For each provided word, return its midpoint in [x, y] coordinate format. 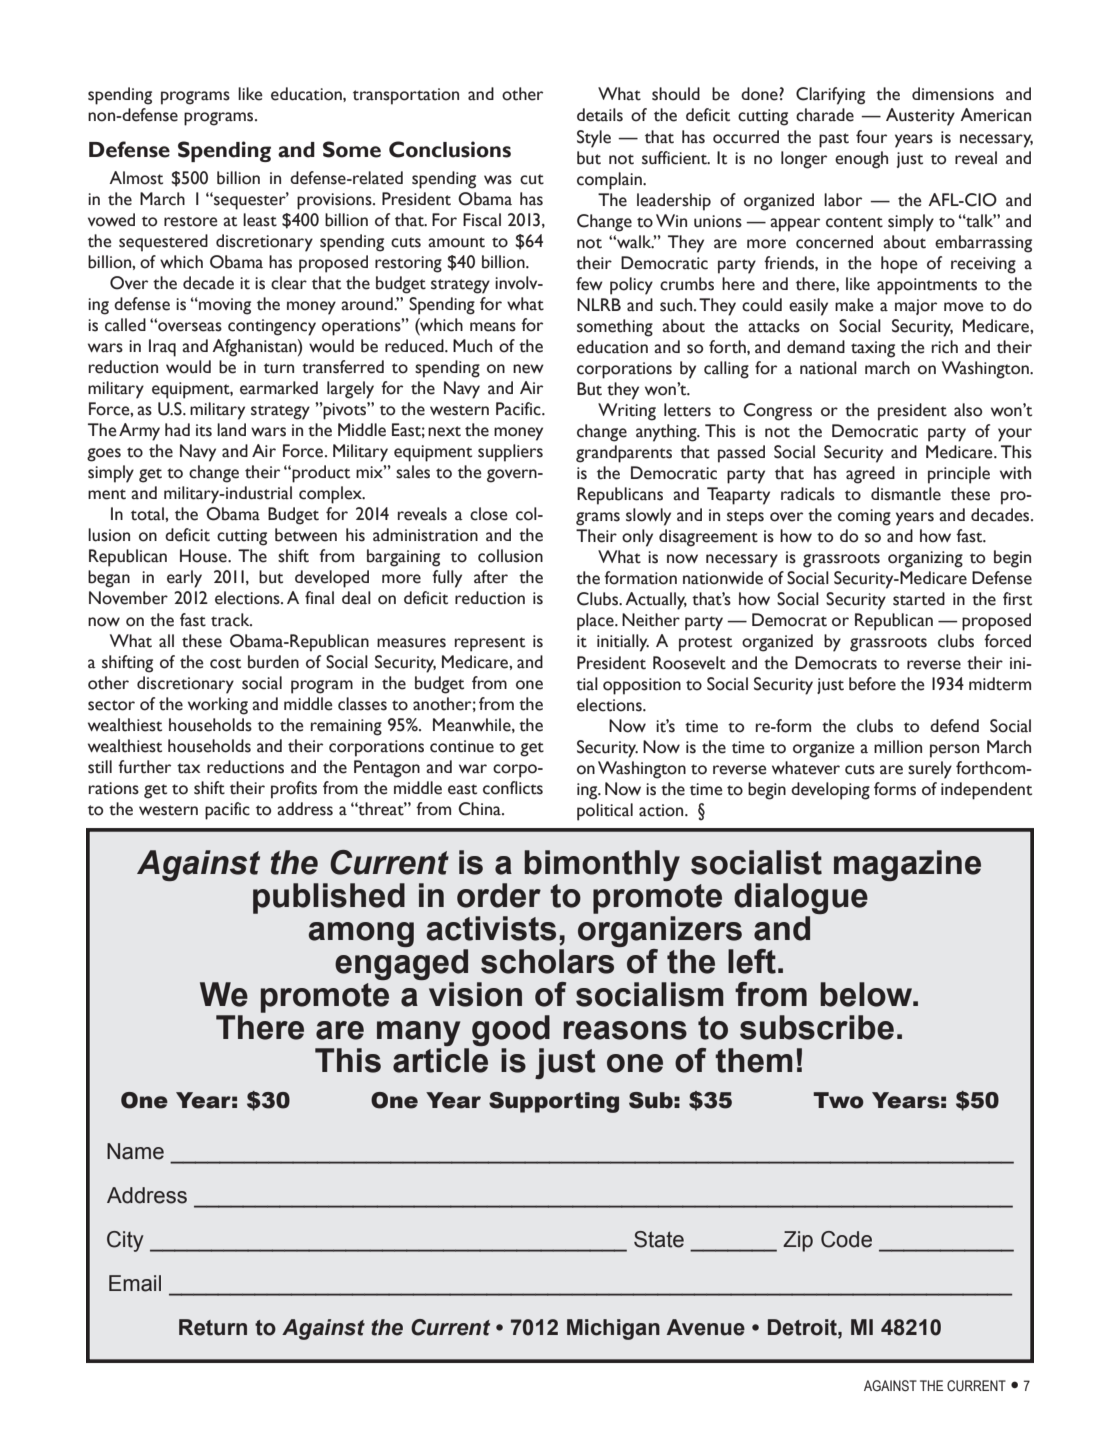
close [489, 514]
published [329, 898]
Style [594, 139]
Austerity [920, 117]
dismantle [906, 494]
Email [135, 1283]
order [499, 895]
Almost [136, 178]
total [148, 514]
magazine [907, 865]
